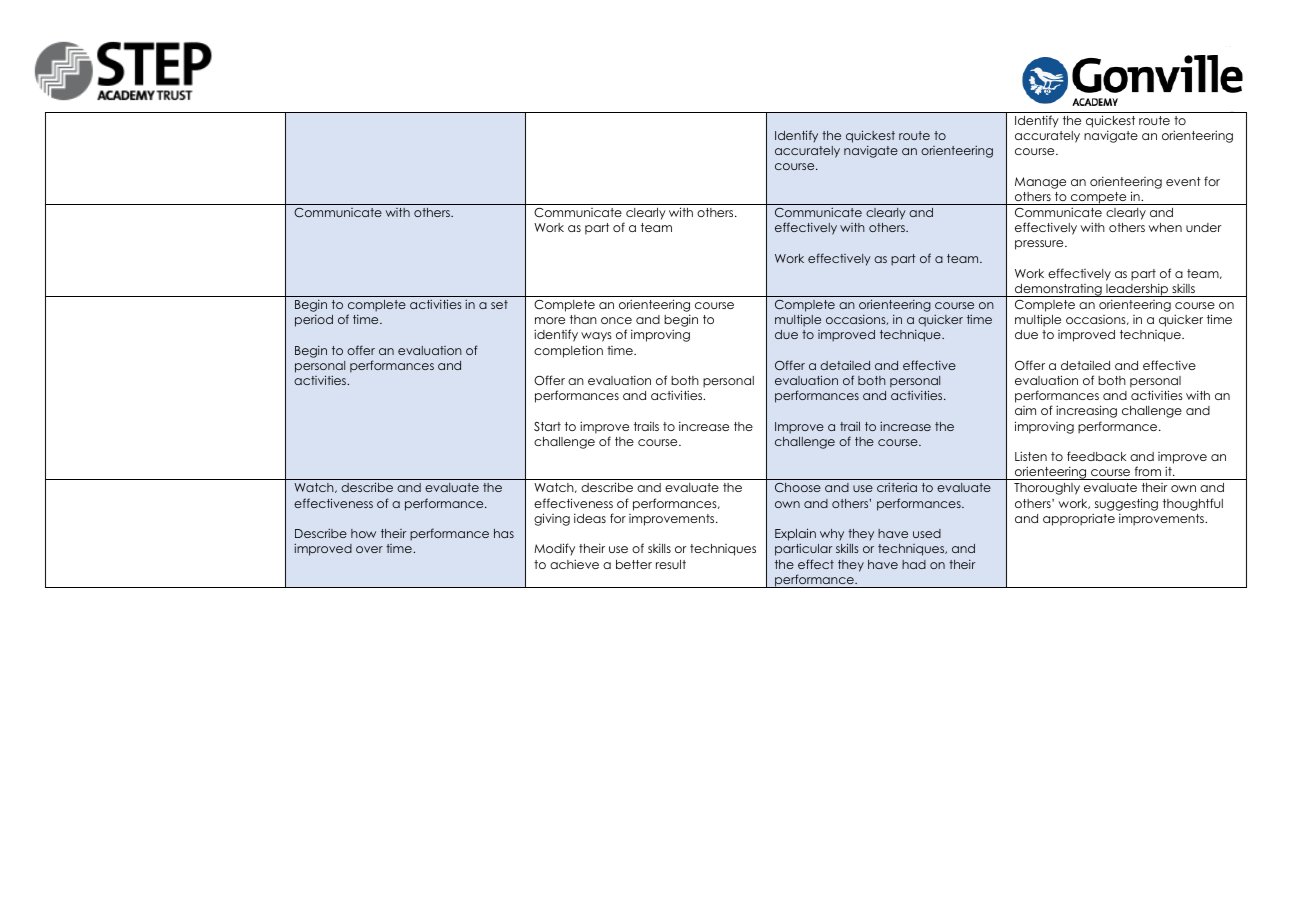  I want to click on over, so click(369, 549).
